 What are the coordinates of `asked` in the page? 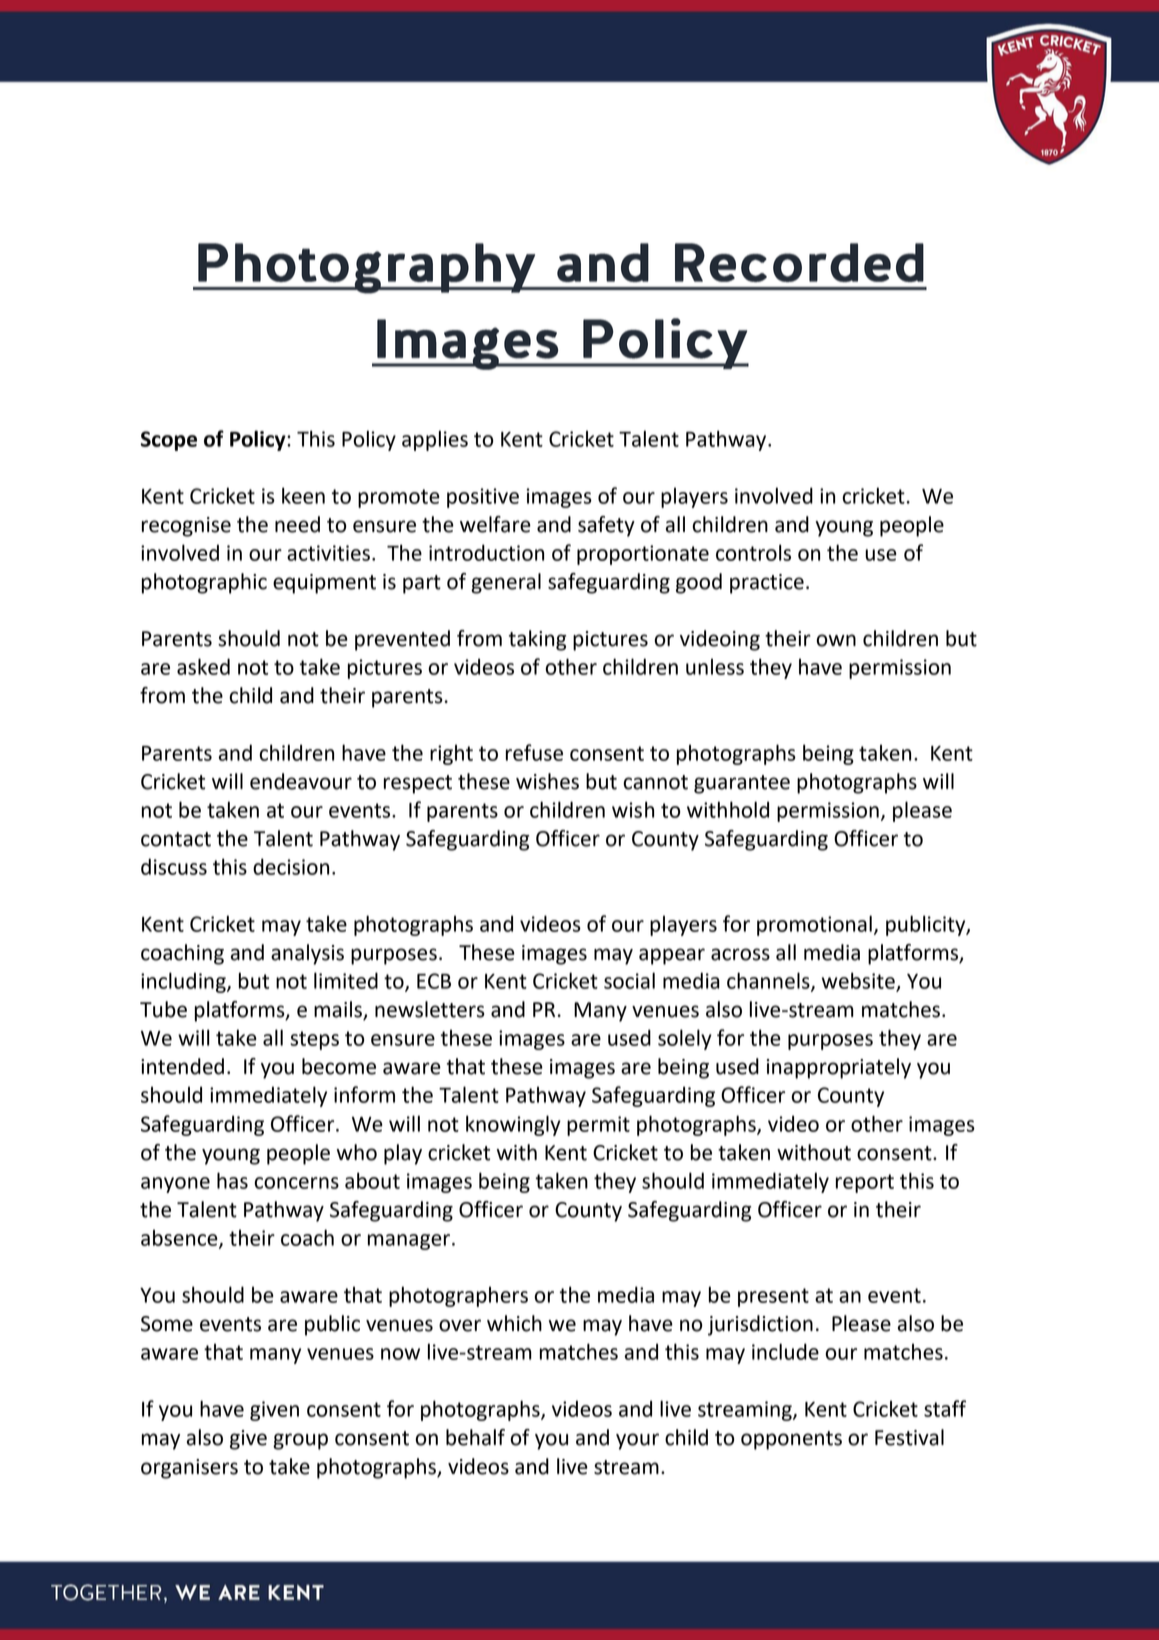 It's located at (203, 666).
